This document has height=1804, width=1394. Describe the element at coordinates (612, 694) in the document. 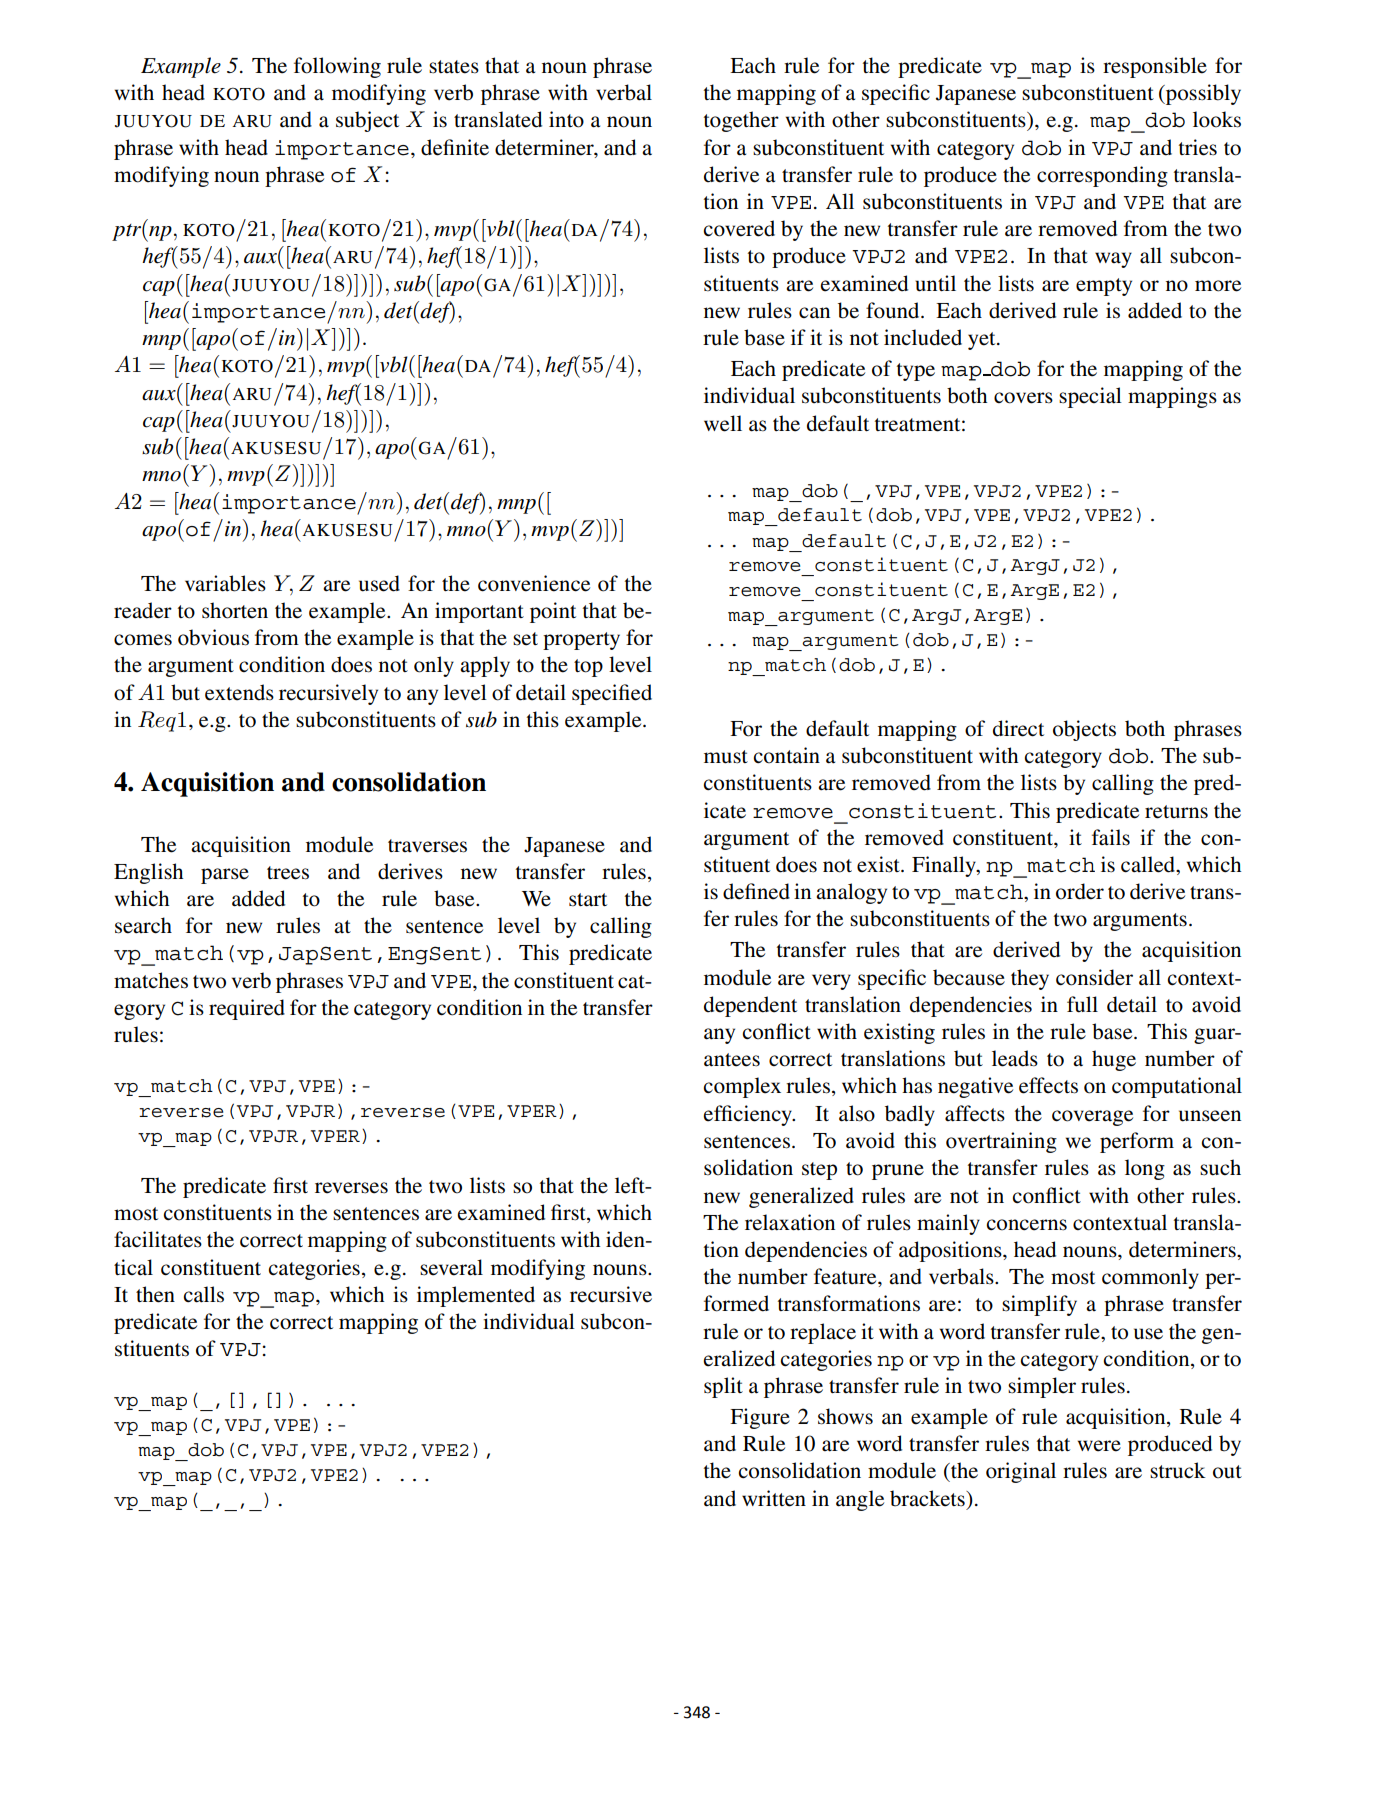

I see `specified` at that location.
